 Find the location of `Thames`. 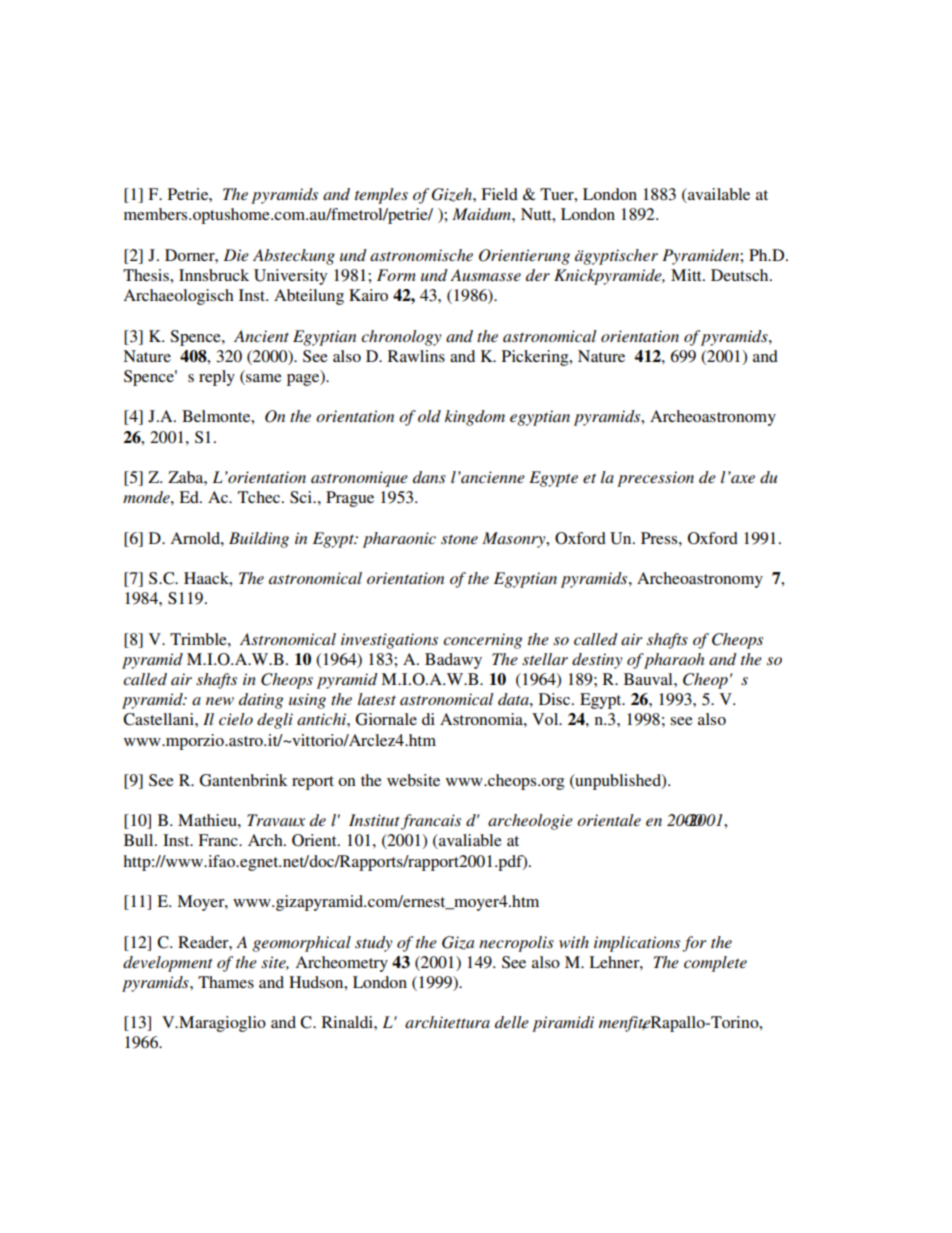

Thames is located at coordinates (226, 982).
